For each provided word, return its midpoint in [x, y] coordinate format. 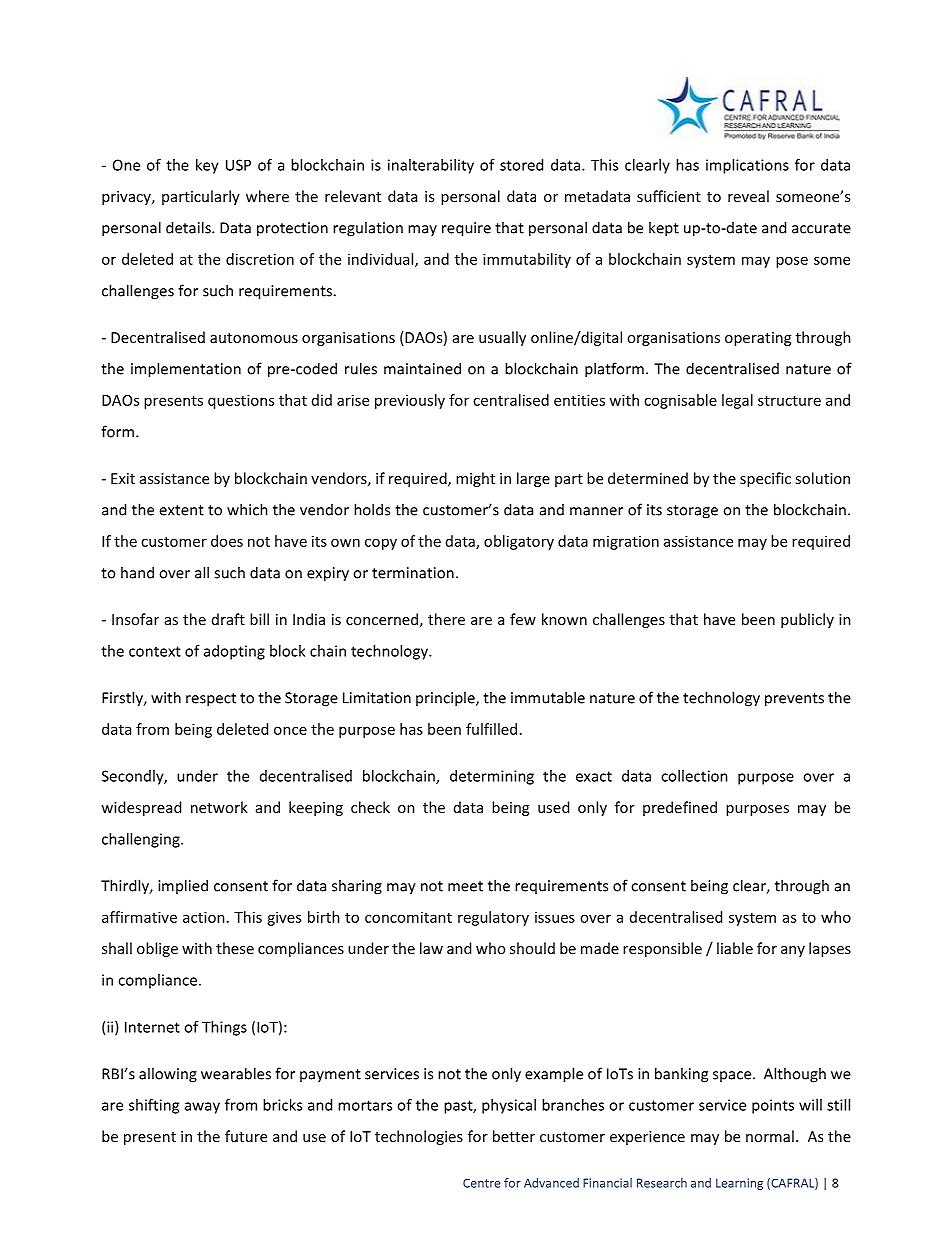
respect [211, 700]
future [246, 1136]
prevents [794, 700]
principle [446, 699]
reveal [748, 196]
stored [521, 165]
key [207, 166]
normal [770, 1136]
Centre [482, 1183]
